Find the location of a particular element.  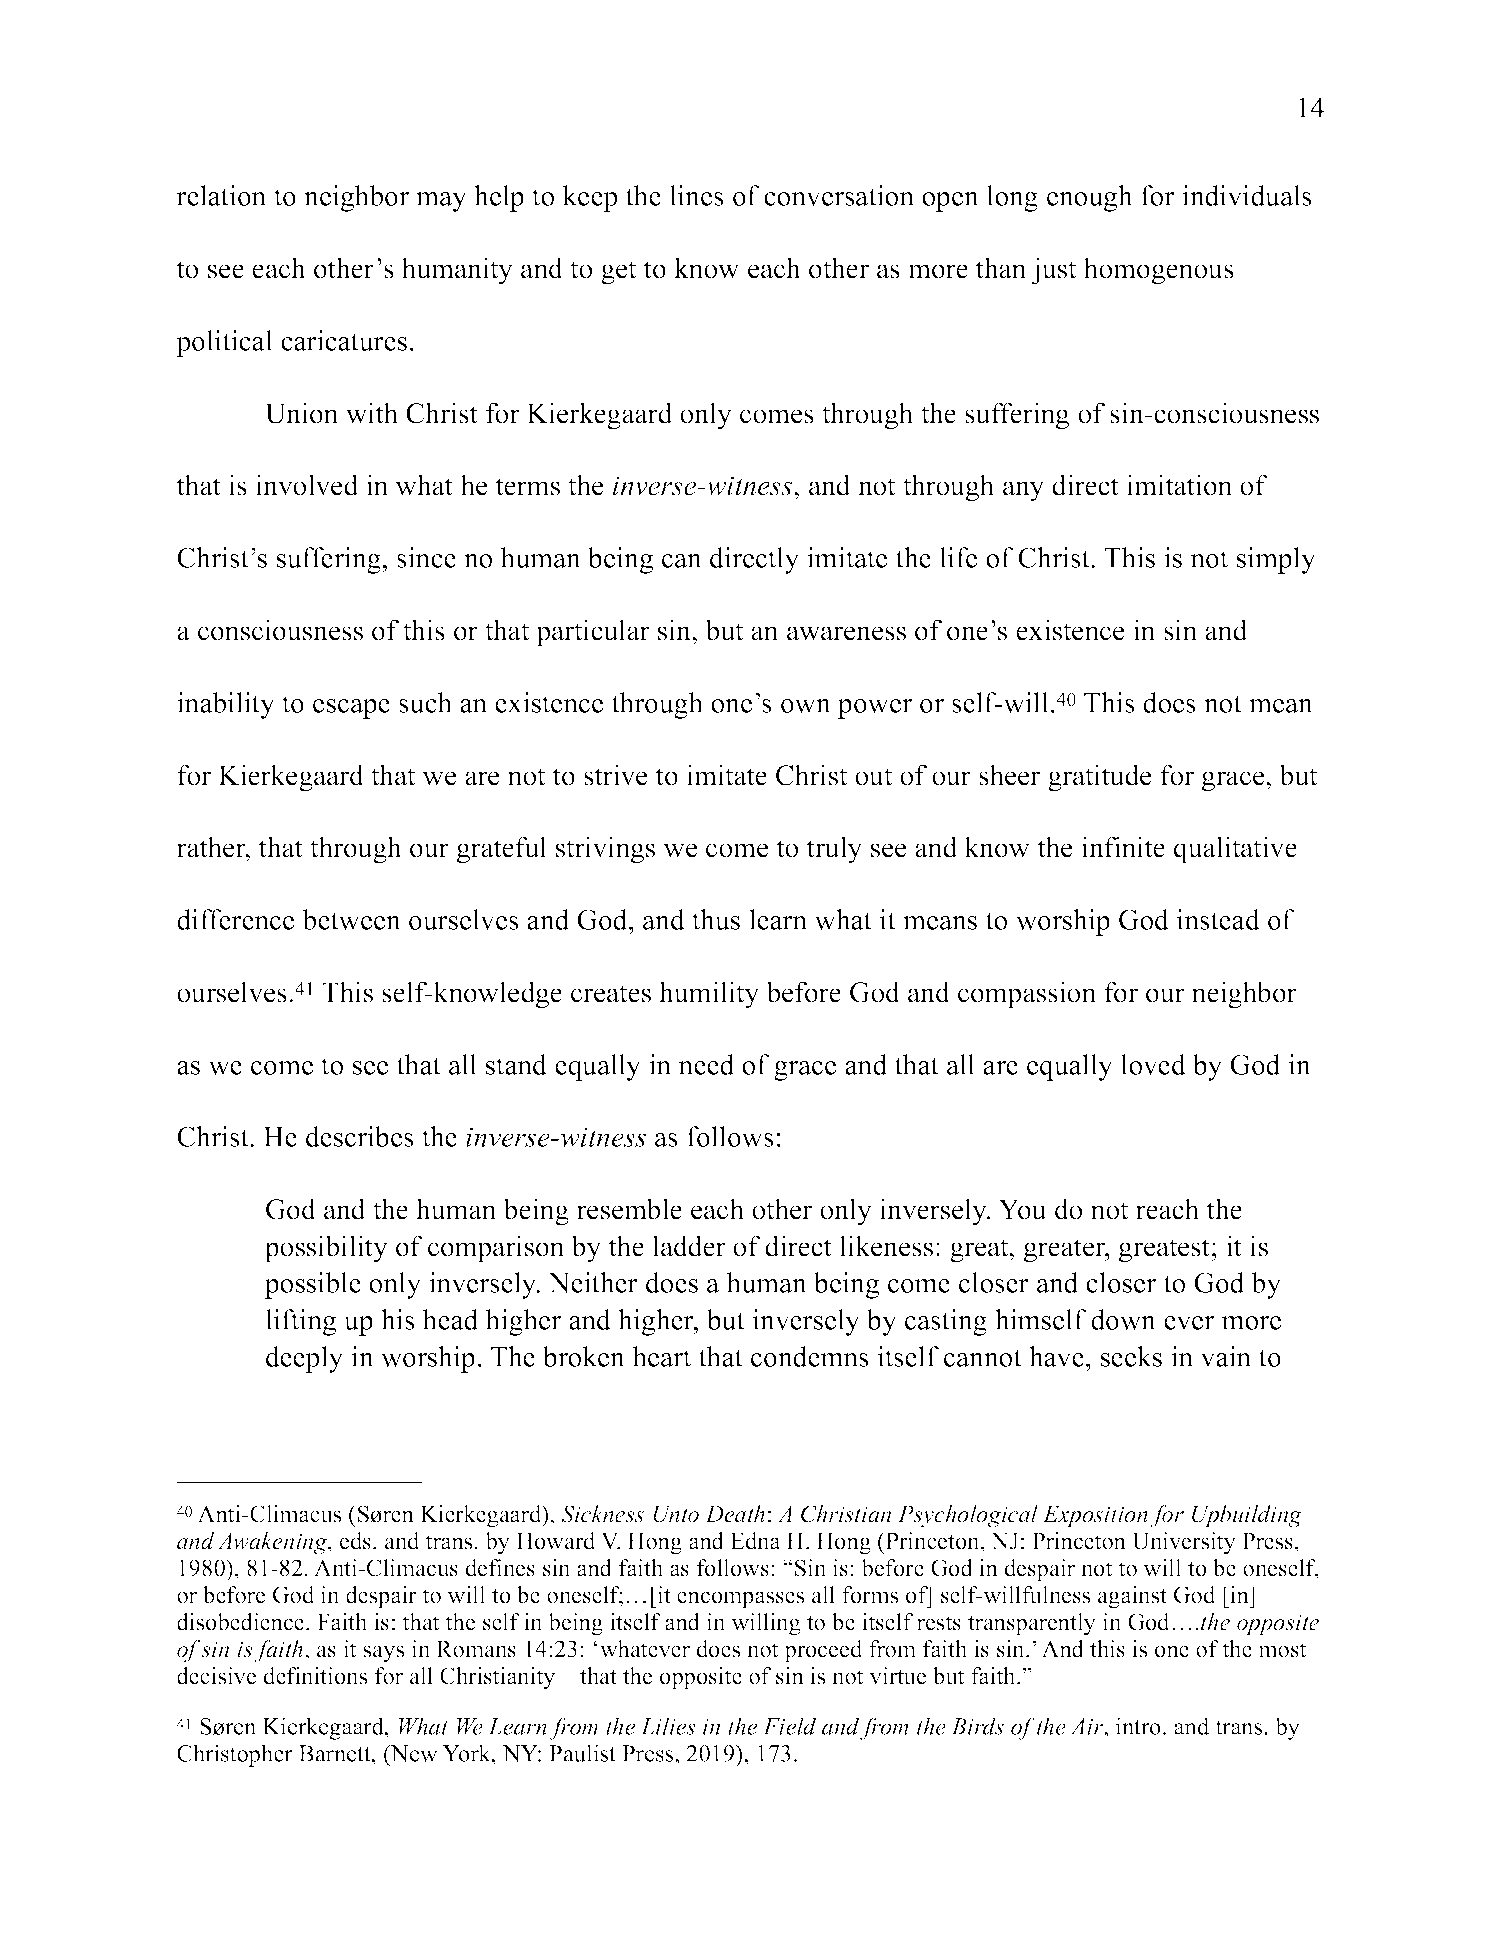

humility is located at coordinates (709, 995).
